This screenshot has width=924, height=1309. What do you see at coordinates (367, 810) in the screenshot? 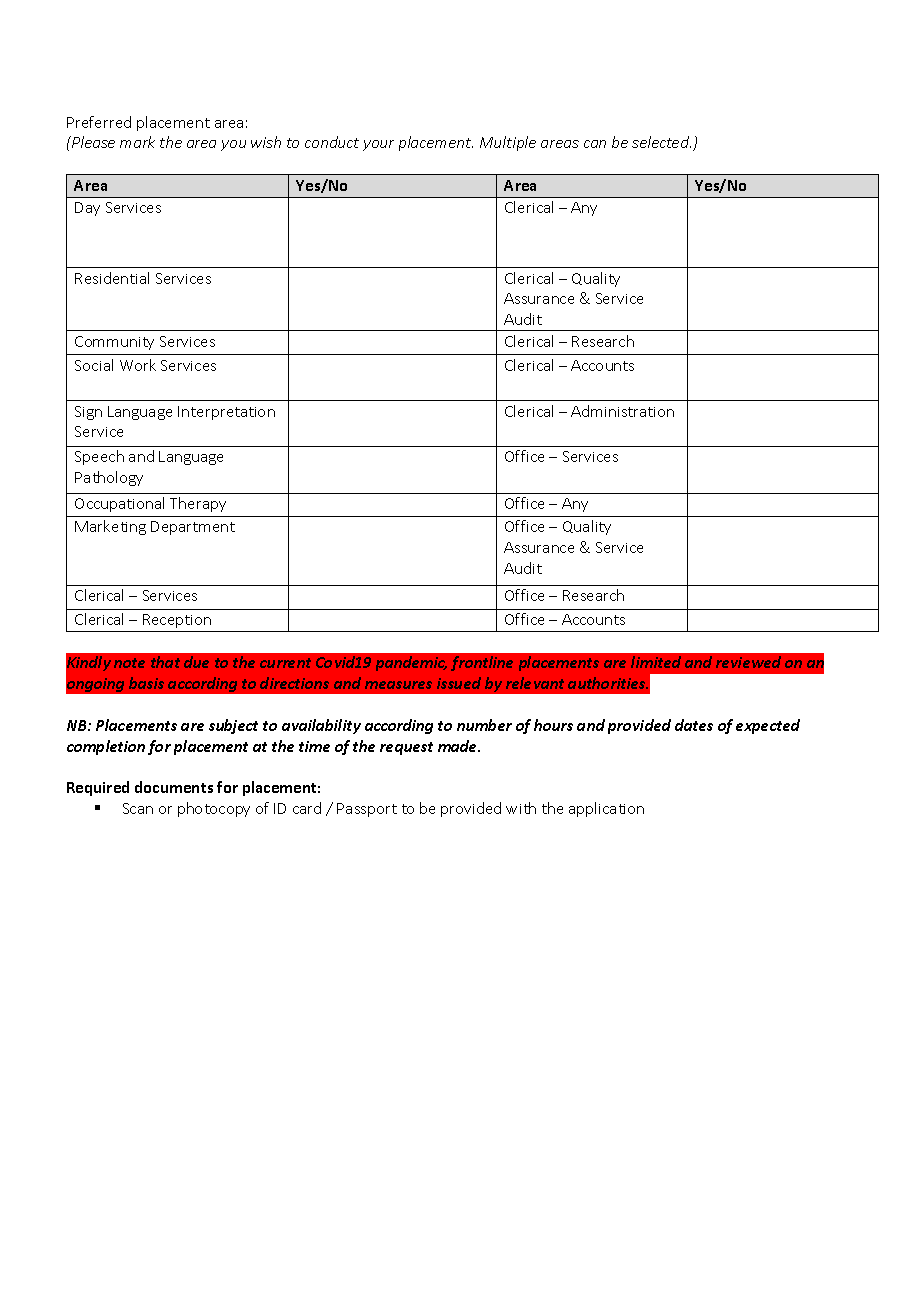
I see `Passport` at bounding box center [367, 810].
